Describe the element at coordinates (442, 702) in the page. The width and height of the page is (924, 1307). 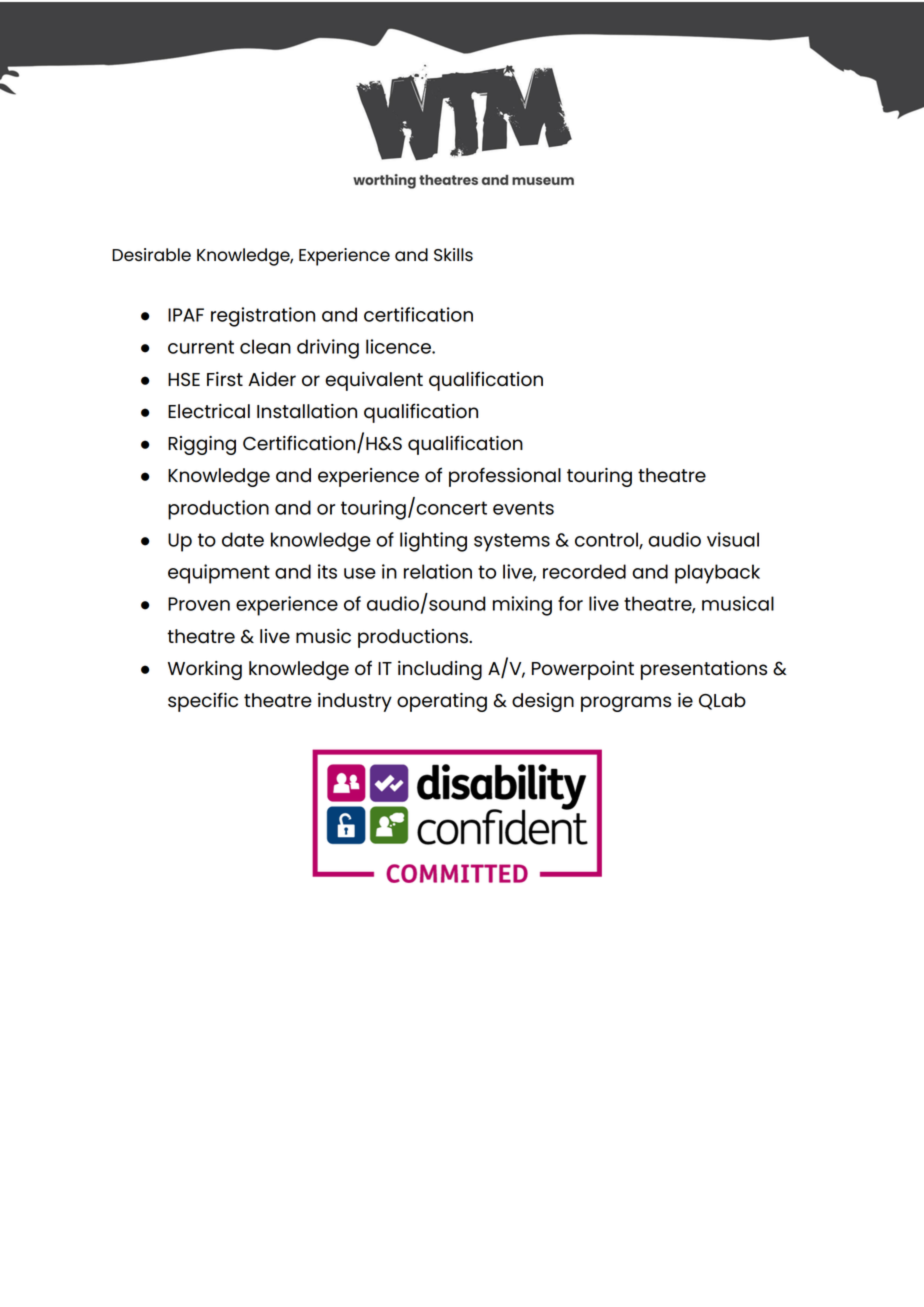
I see `operating` at that location.
